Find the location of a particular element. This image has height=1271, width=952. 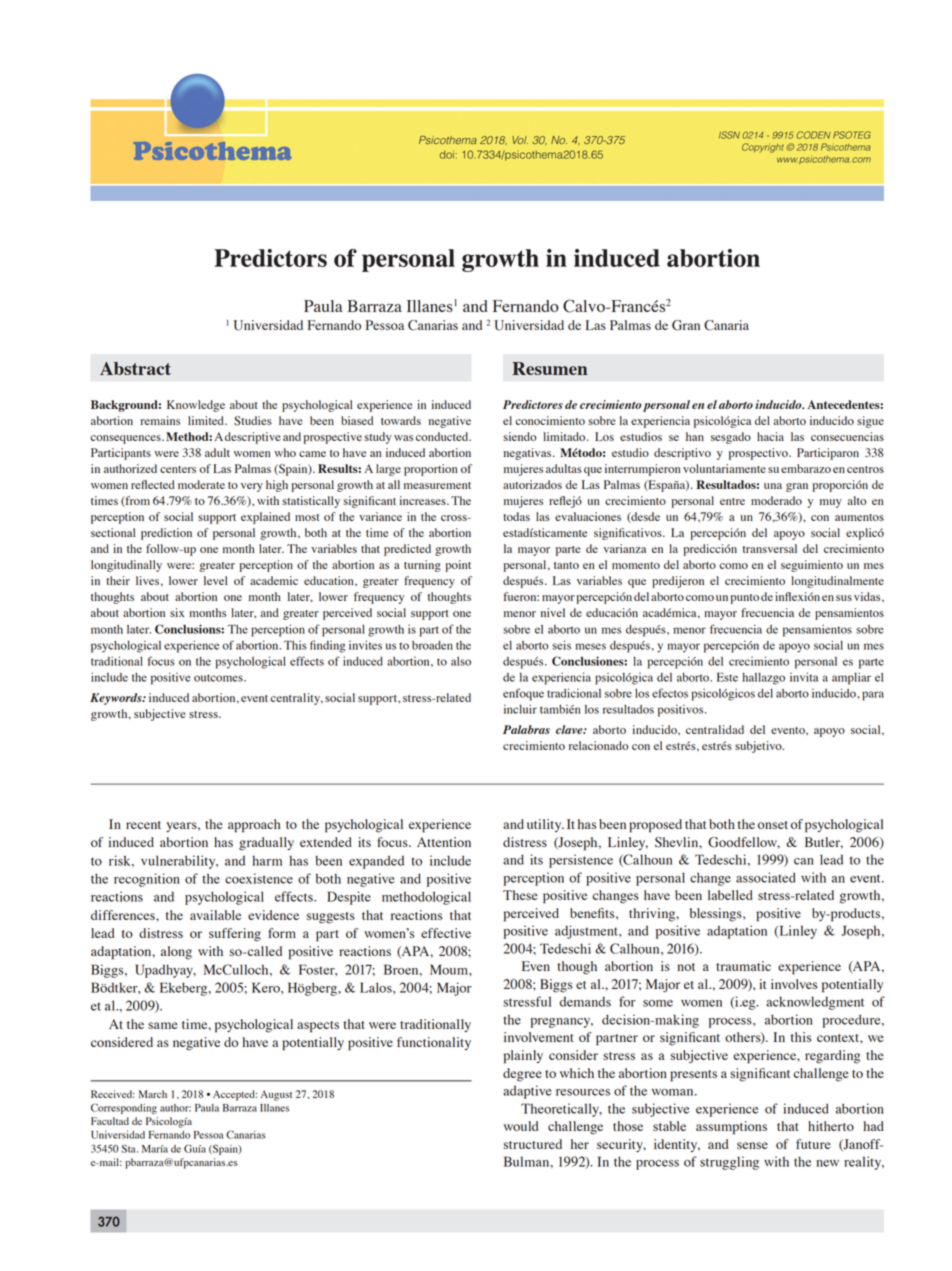

approach is located at coordinates (254, 826).
